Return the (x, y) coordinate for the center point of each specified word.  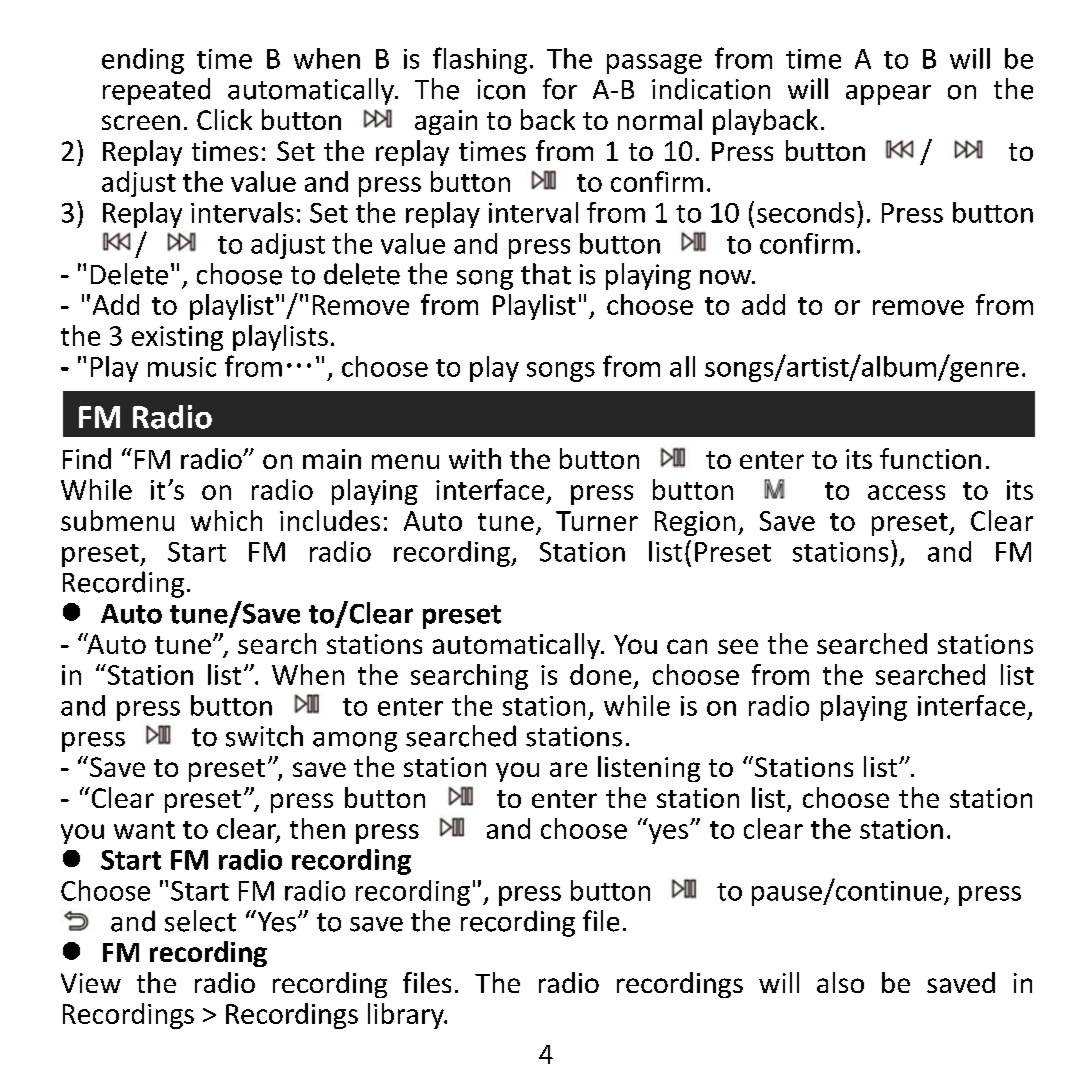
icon (501, 89)
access (906, 492)
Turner (597, 521)
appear (888, 95)
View (91, 983)
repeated (156, 91)
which (226, 520)
